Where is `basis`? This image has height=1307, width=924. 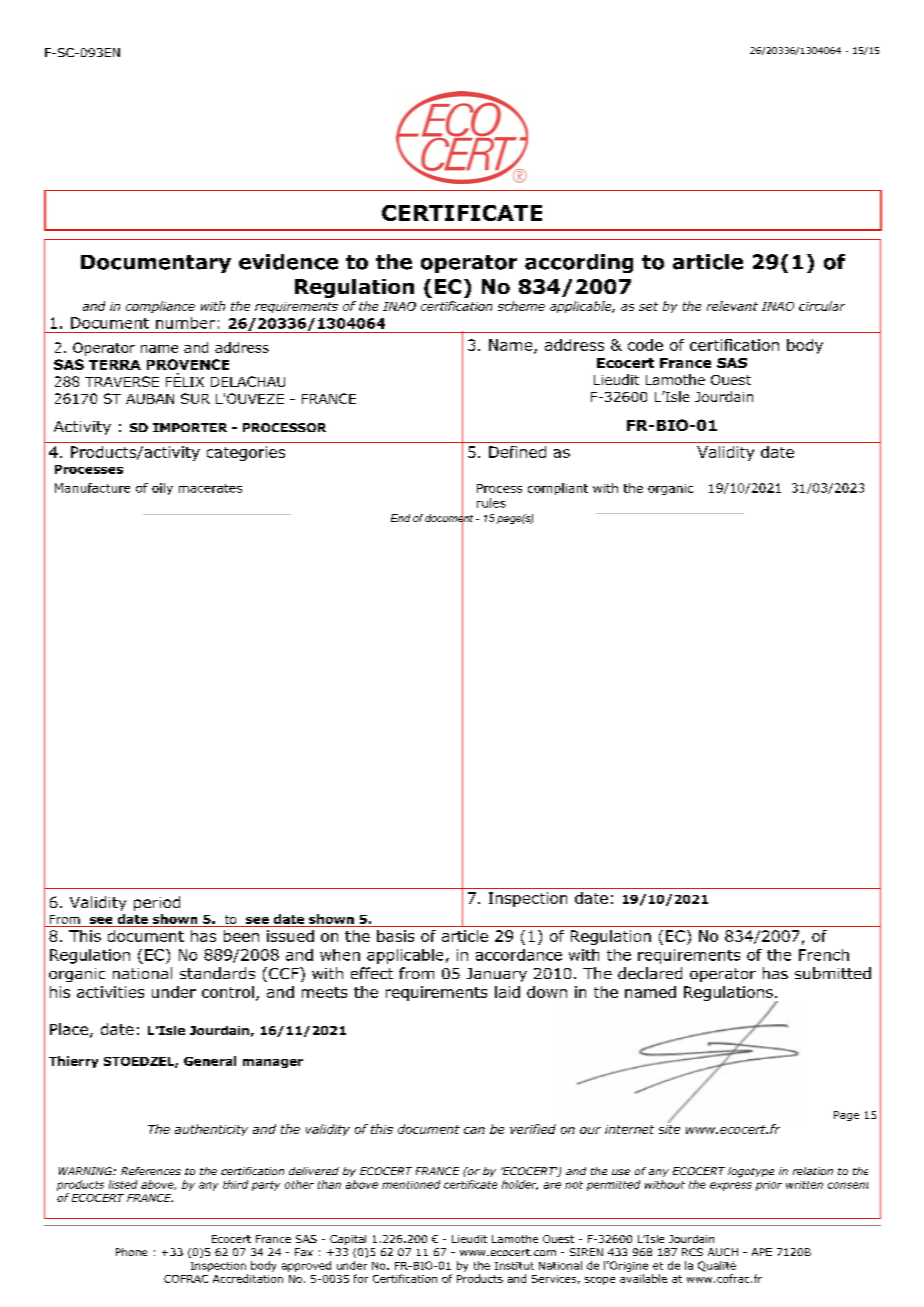 basis is located at coordinates (395, 936).
